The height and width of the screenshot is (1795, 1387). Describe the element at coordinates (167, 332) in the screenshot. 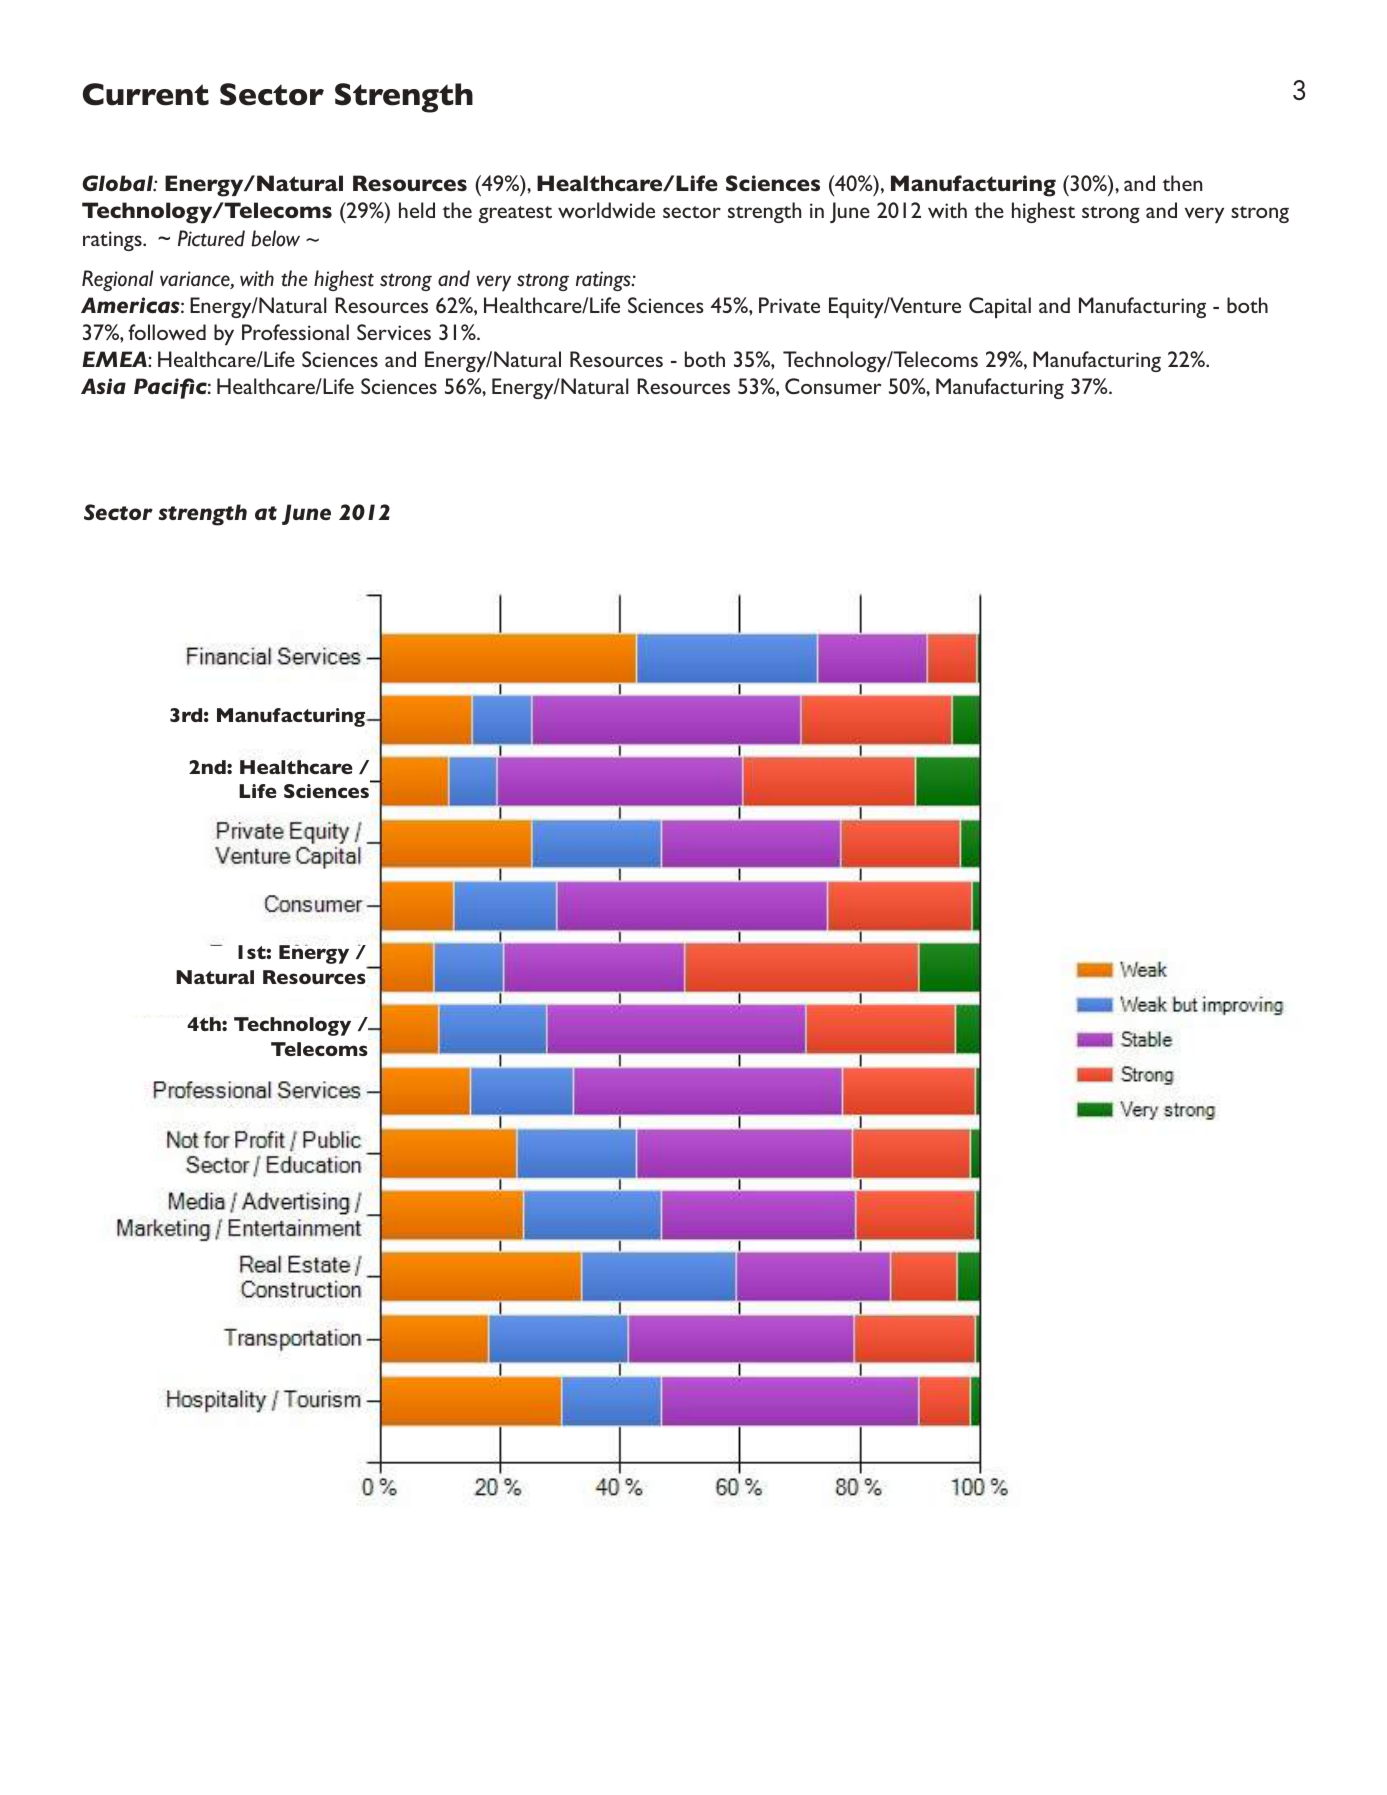

I see `followed` at that location.
